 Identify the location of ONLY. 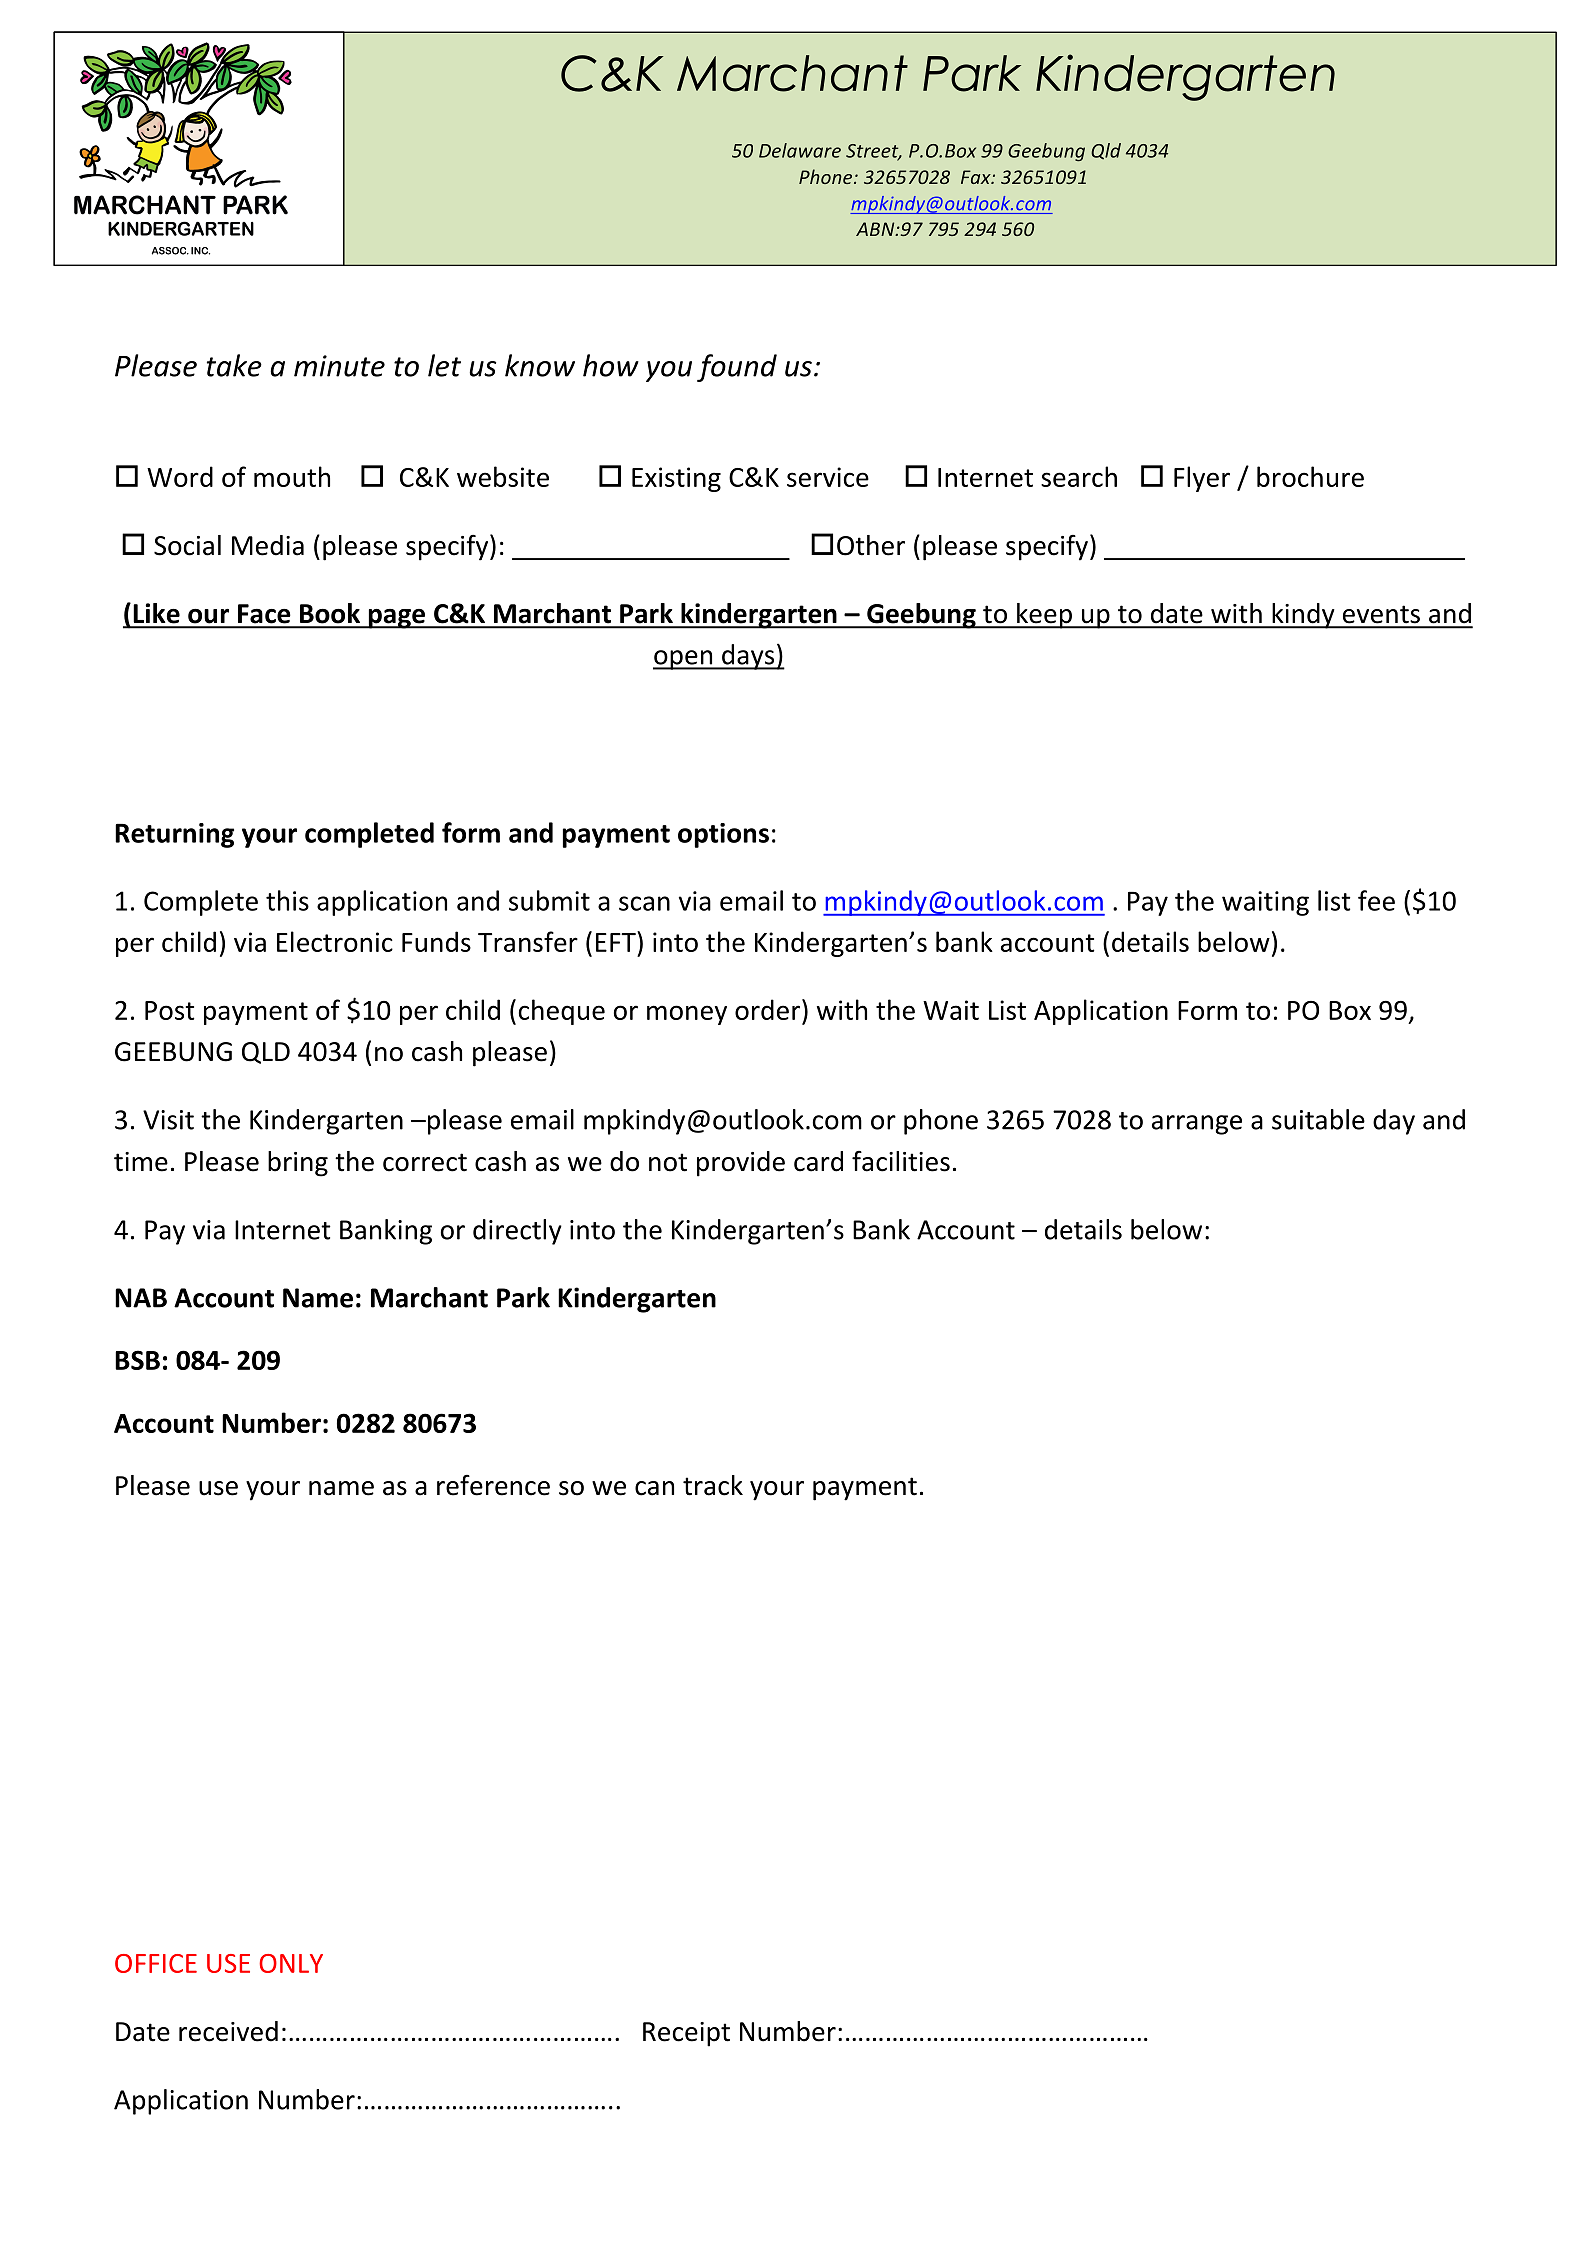
(291, 1963).
